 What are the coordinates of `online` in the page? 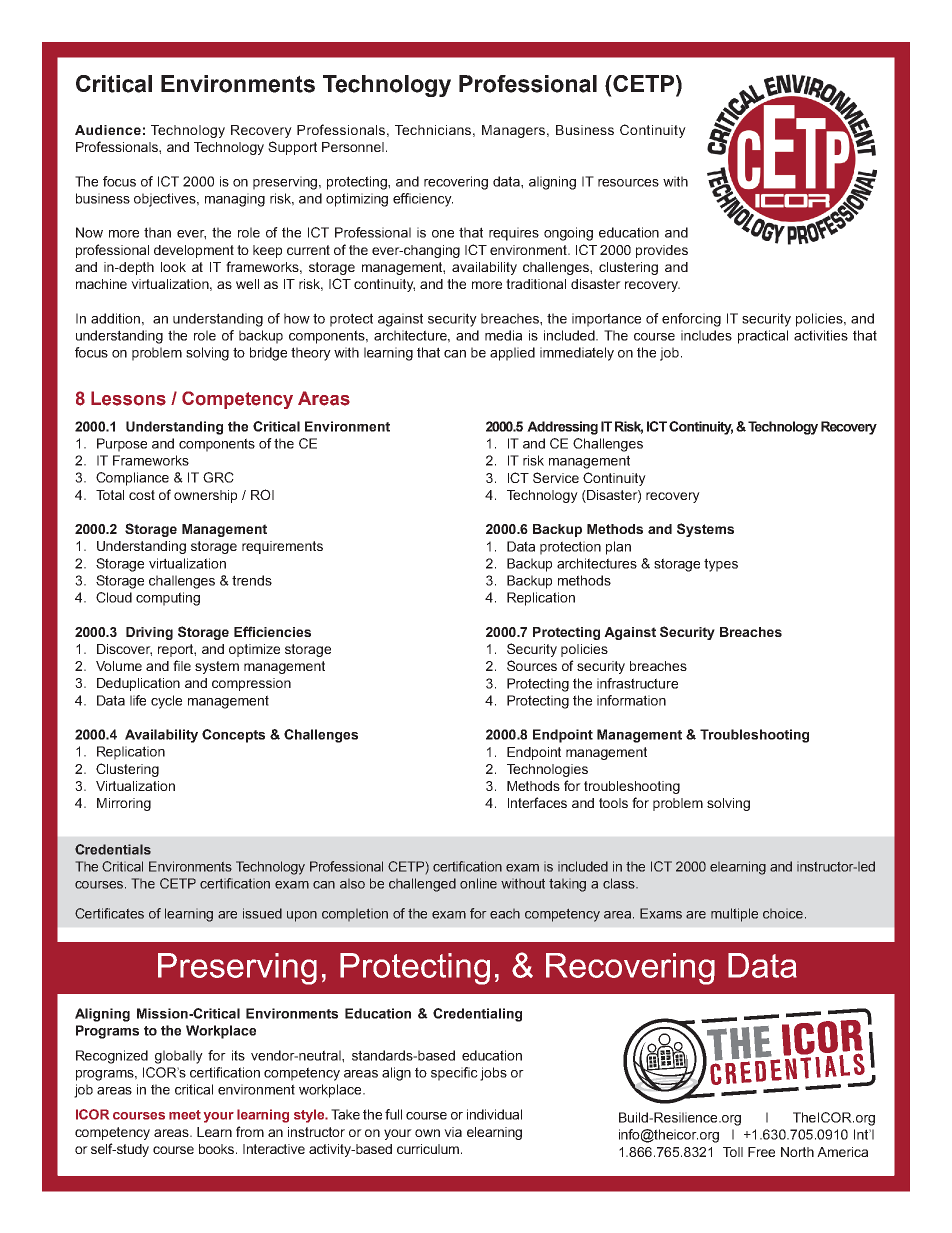 It's located at (478, 883).
